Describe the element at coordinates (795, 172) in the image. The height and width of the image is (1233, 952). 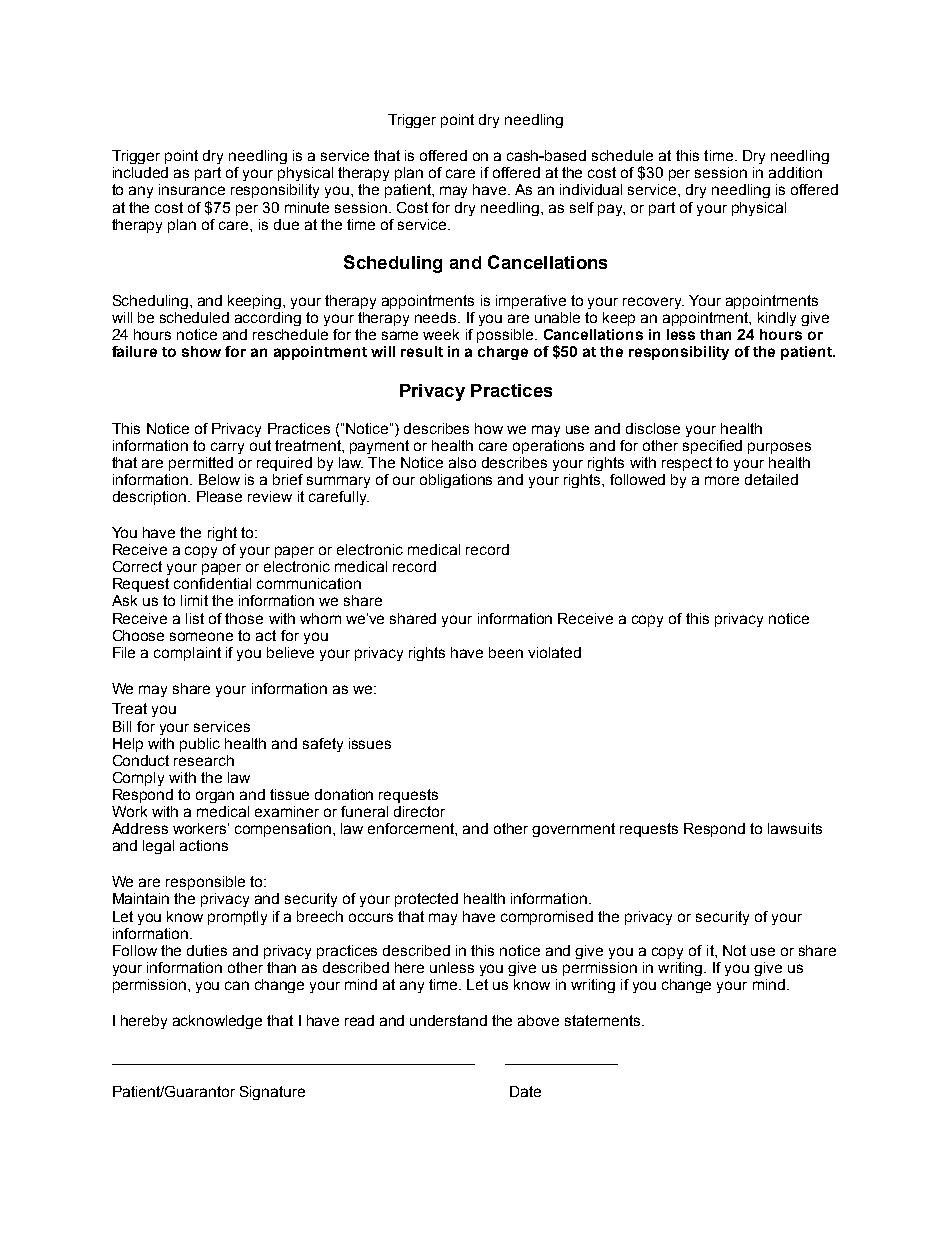
I see `addition` at that location.
